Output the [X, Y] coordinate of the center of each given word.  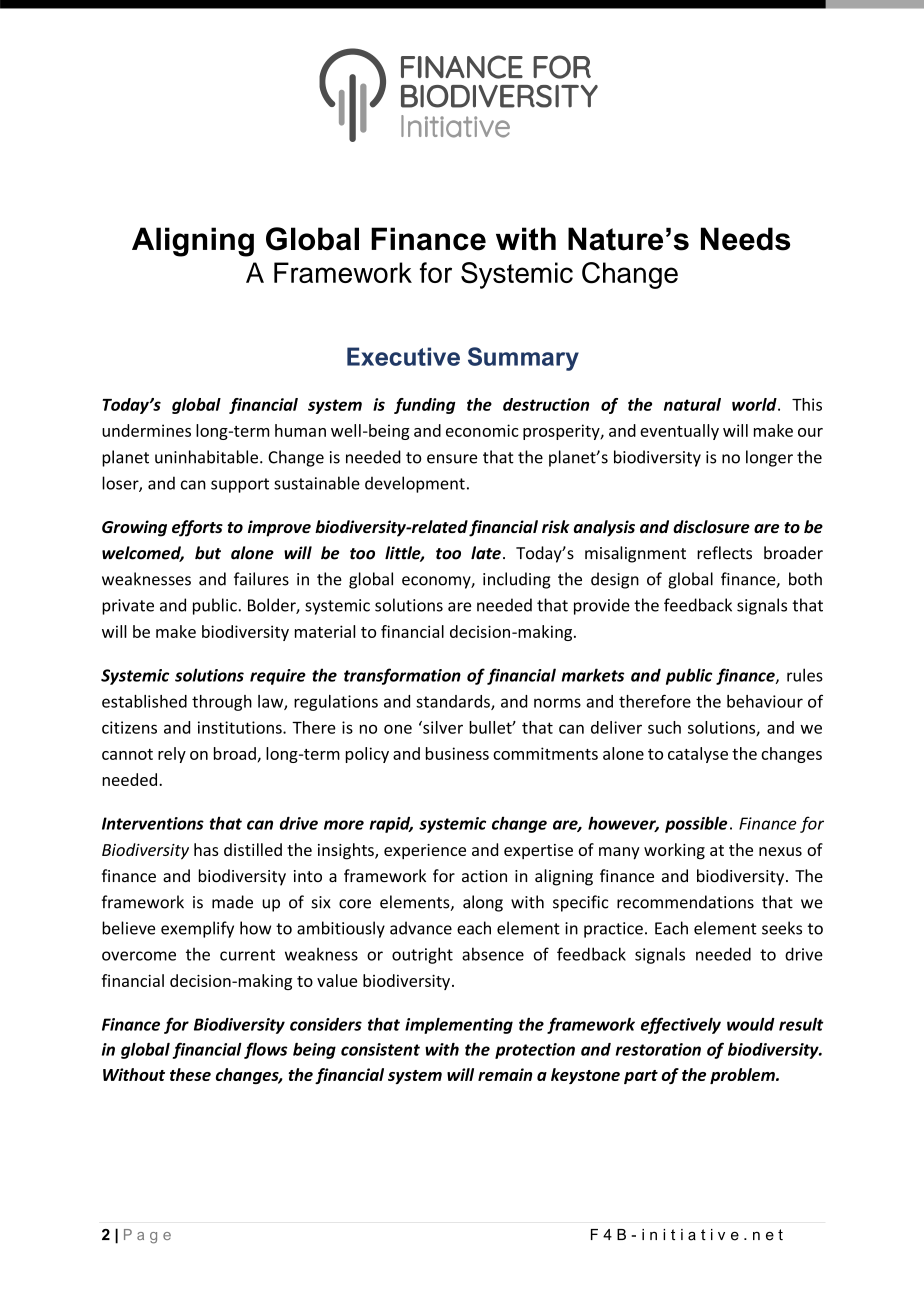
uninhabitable [208, 457]
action [484, 876]
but [208, 553]
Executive [403, 356]
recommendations [685, 902]
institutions [241, 727]
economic [482, 430]
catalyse [698, 755]
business [457, 753]
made [232, 902]
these [190, 1074]
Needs [745, 239]
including [517, 580]
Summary [523, 359]
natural [692, 404]
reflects [724, 553]
